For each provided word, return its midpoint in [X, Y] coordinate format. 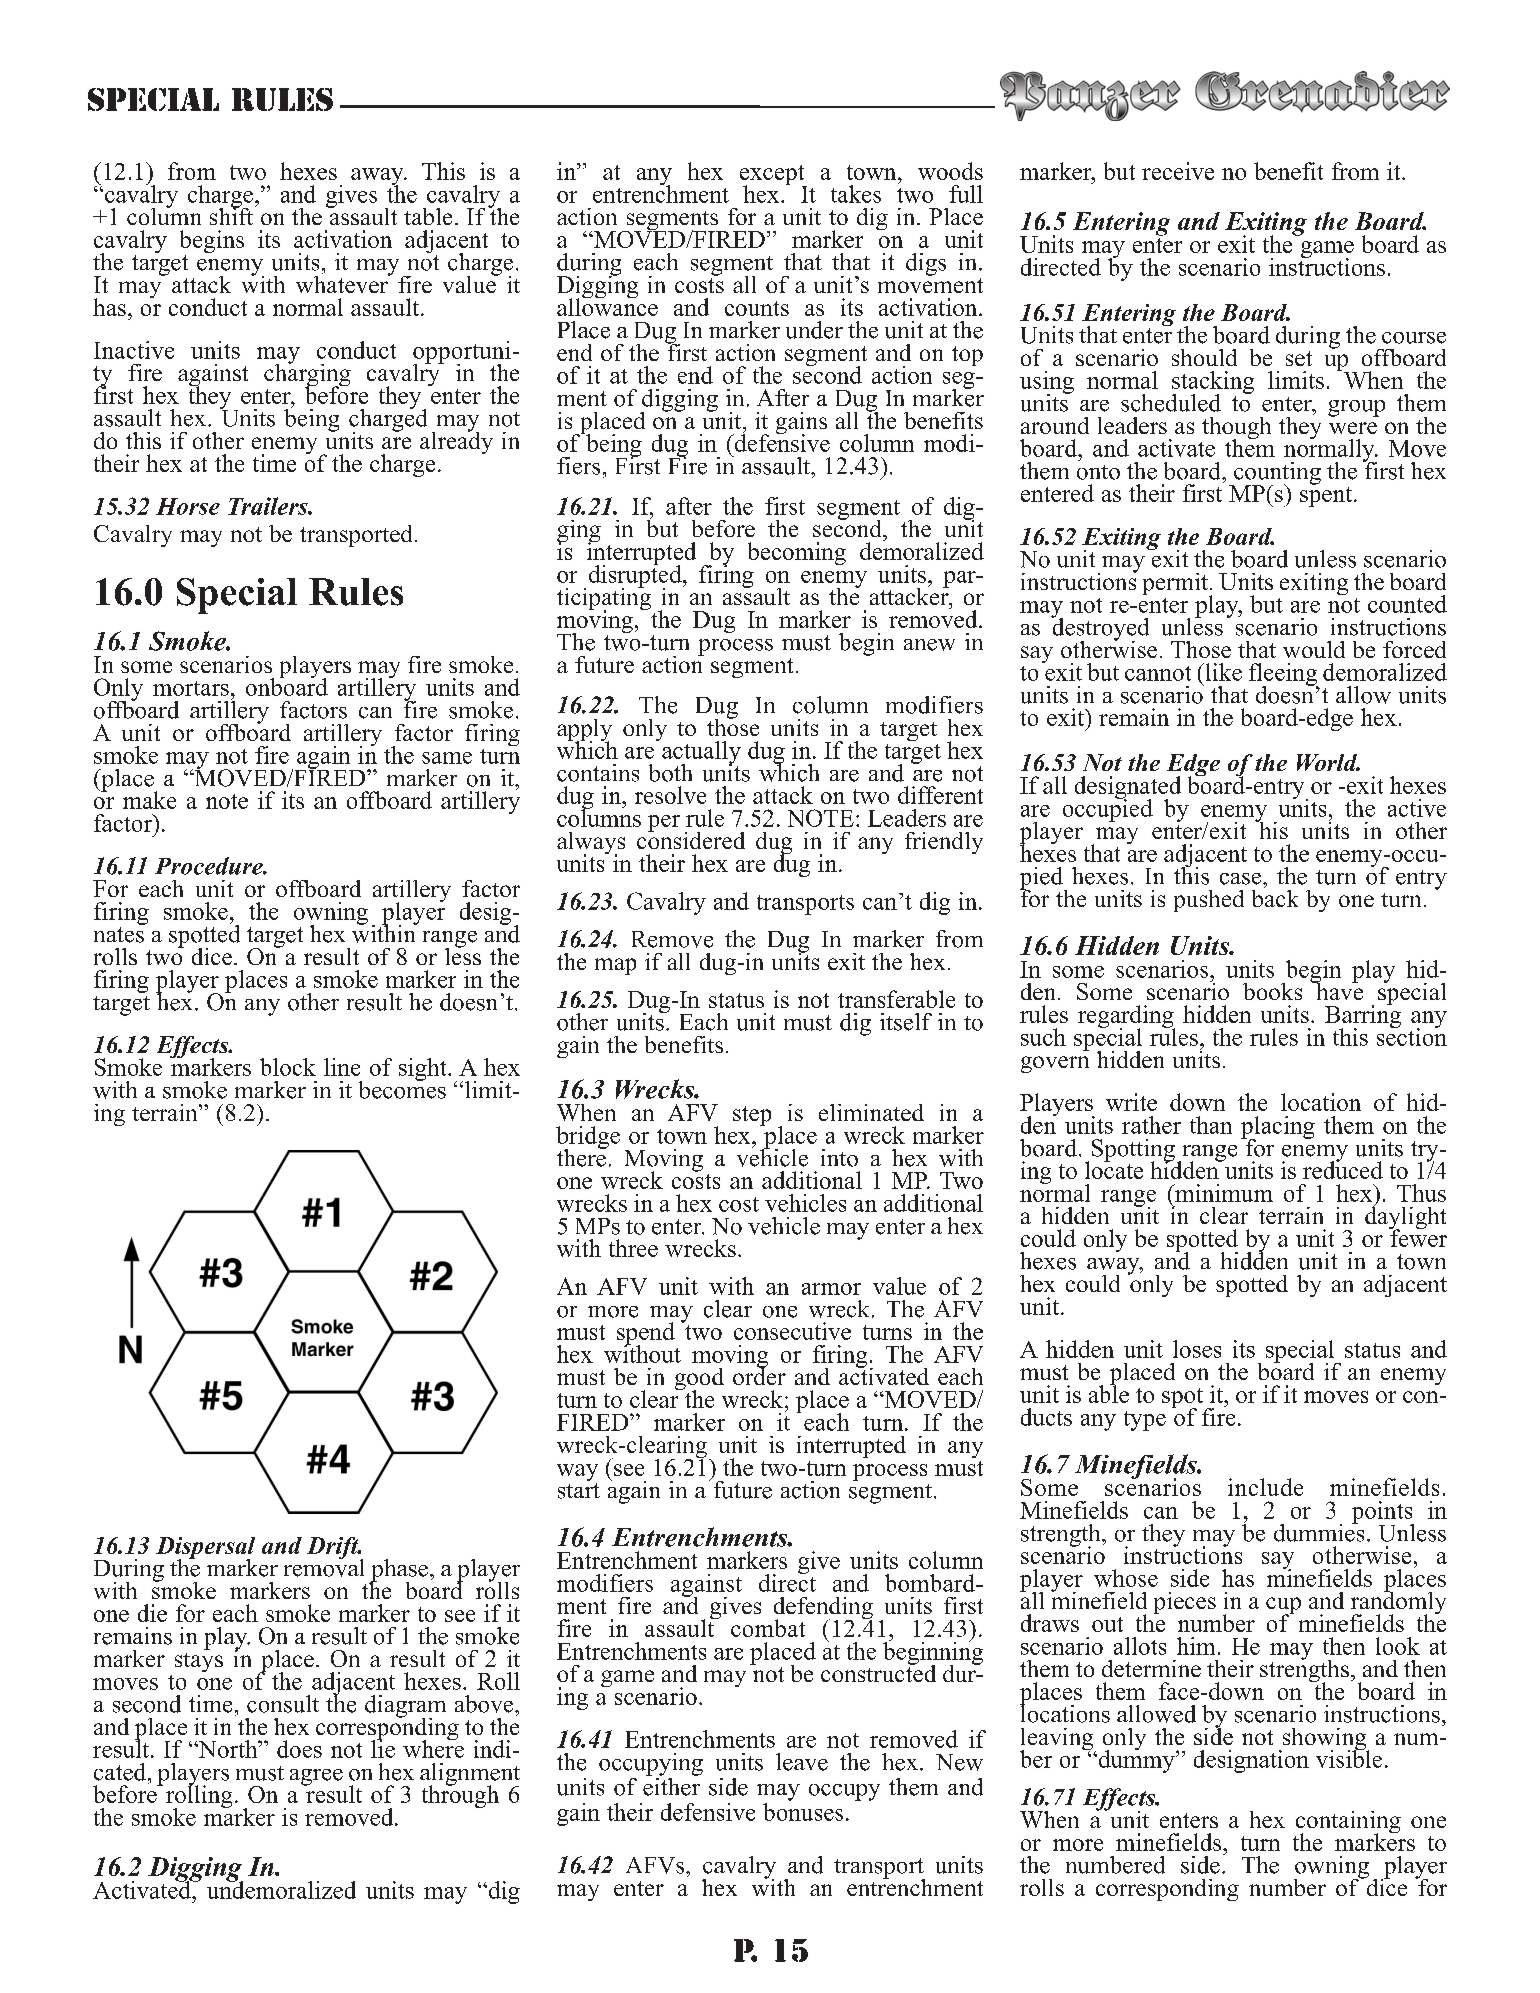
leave [802, 1762]
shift [233, 215]
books [1272, 991]
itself [906, 1022]
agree [316, 1777]
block [288, 1067]
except [773, 176]
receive [1178, 171]
